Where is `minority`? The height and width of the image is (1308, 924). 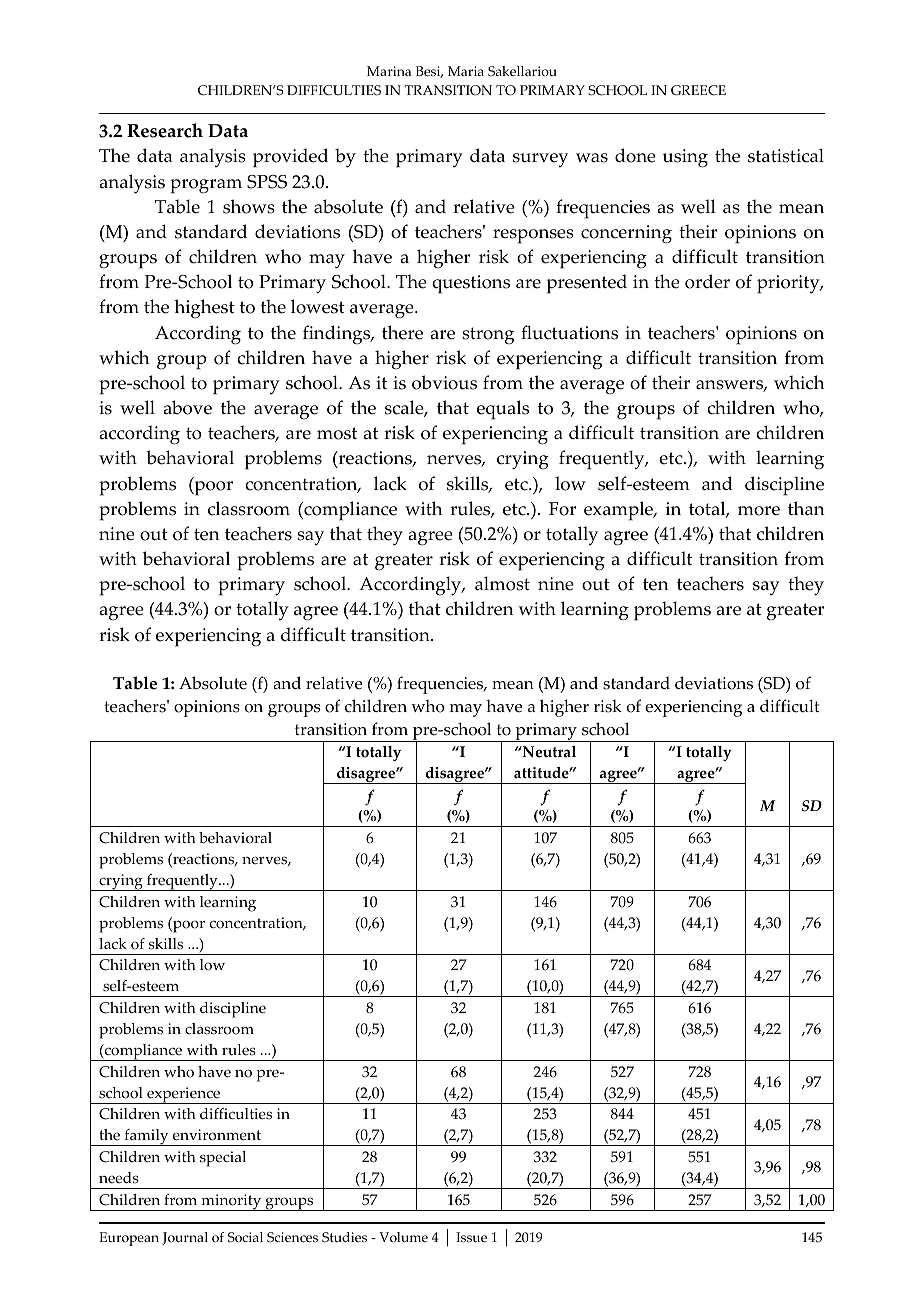
minority is located at coordinates (231, 1202).
